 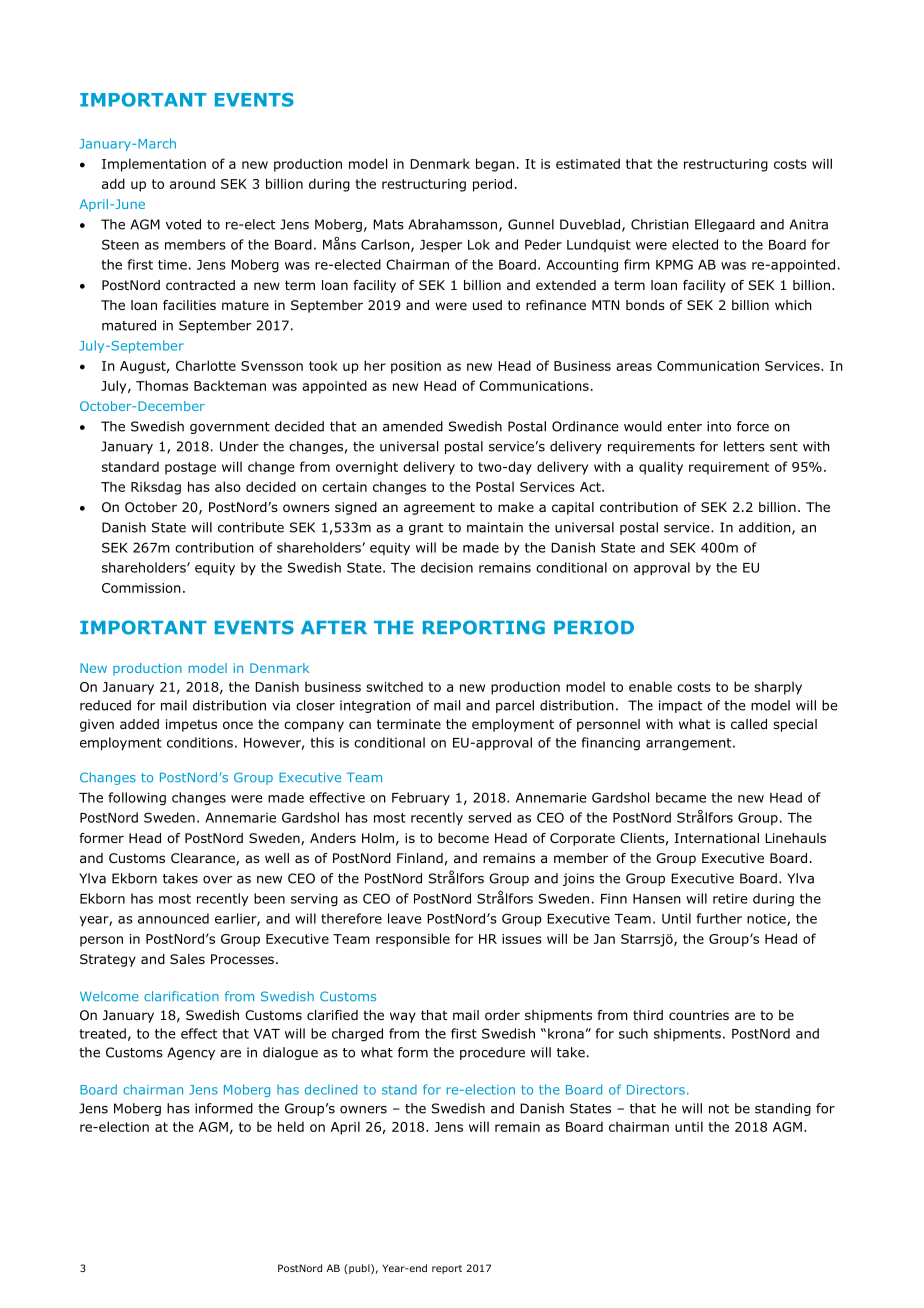 I want to click on Commission, so click(x=141, y=588).
